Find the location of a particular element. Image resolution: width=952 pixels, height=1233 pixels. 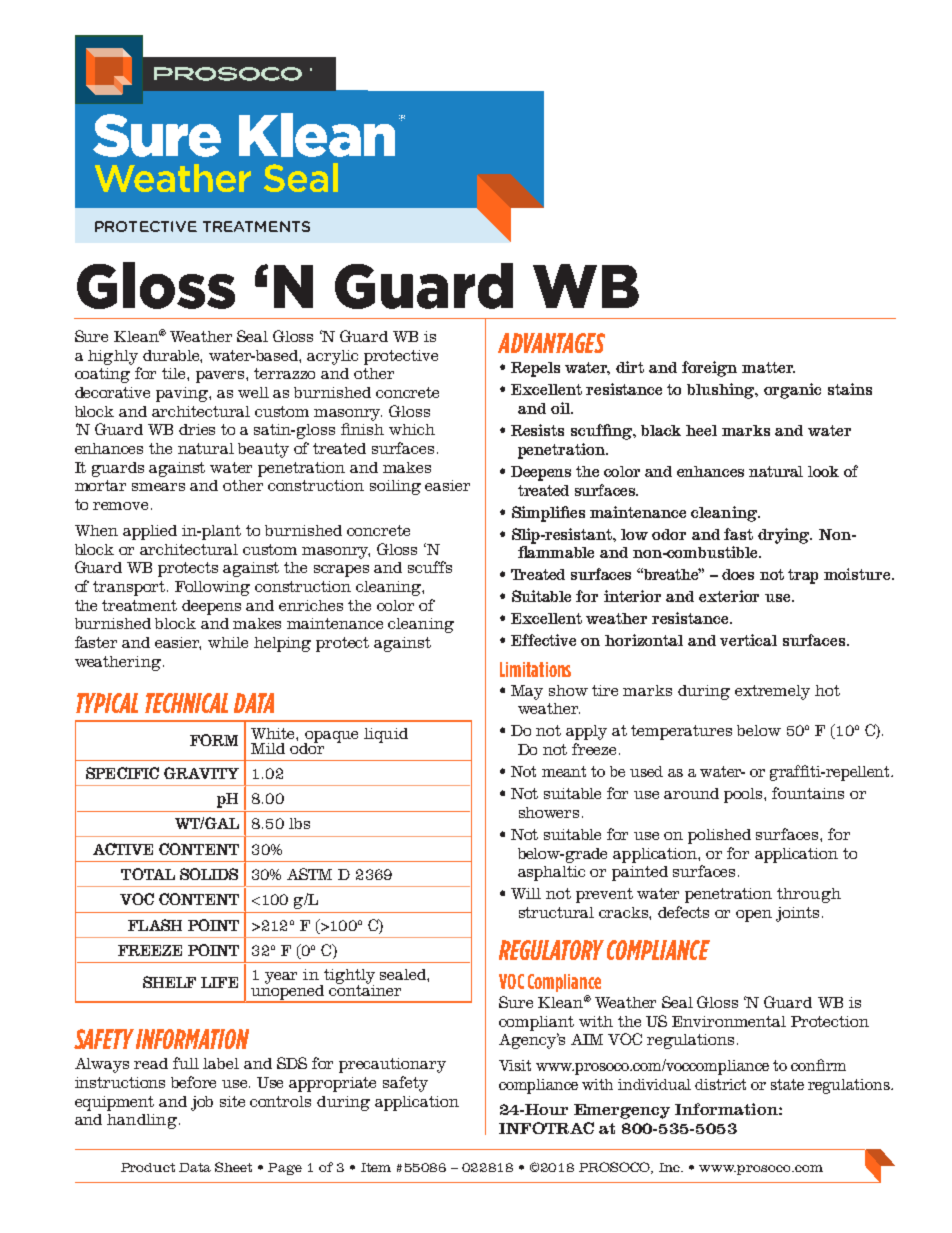

Product is located at coordinates (148, 1167).
